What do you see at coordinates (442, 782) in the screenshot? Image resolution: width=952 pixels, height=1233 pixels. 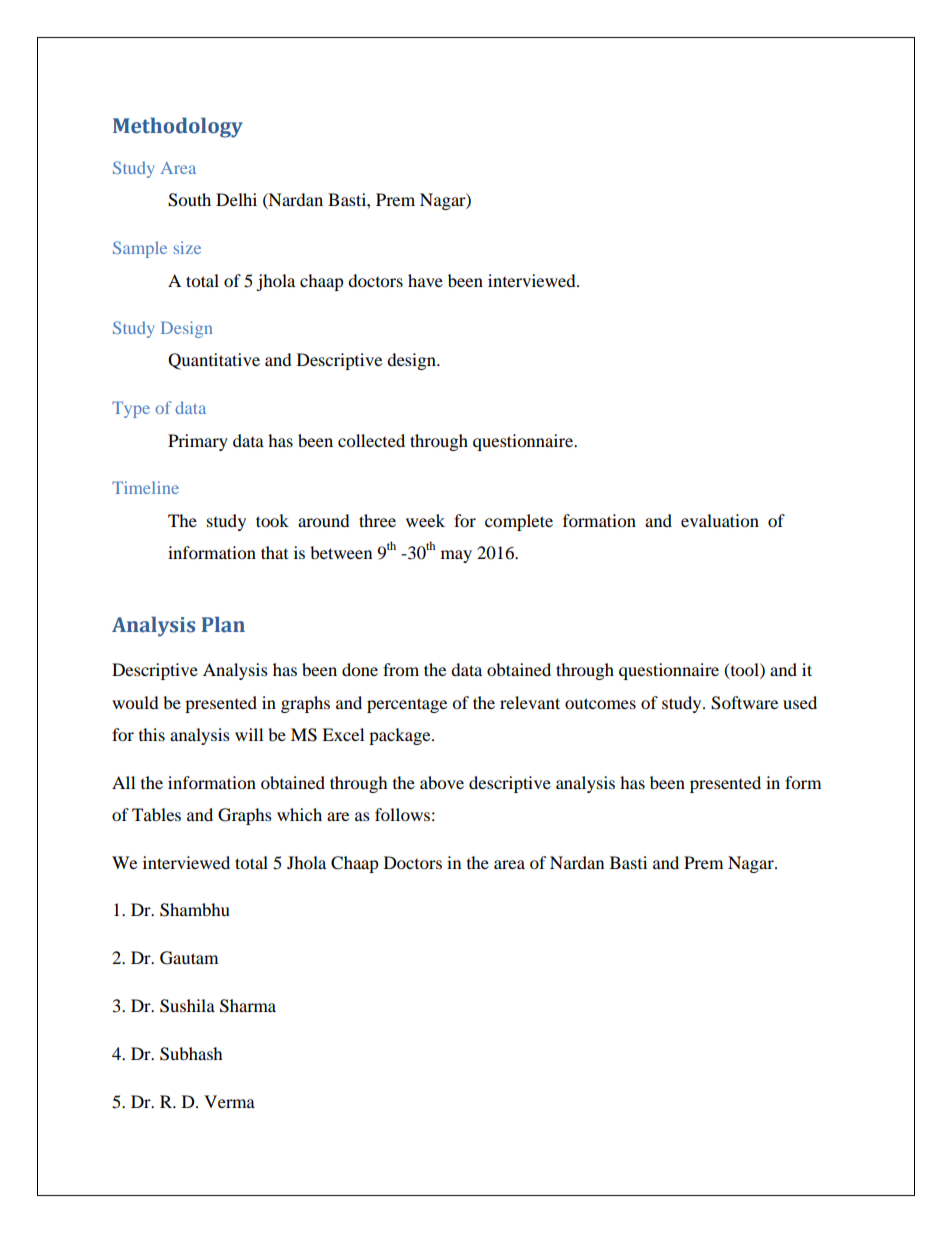 I see `above` at bounding box center [442, 782].
